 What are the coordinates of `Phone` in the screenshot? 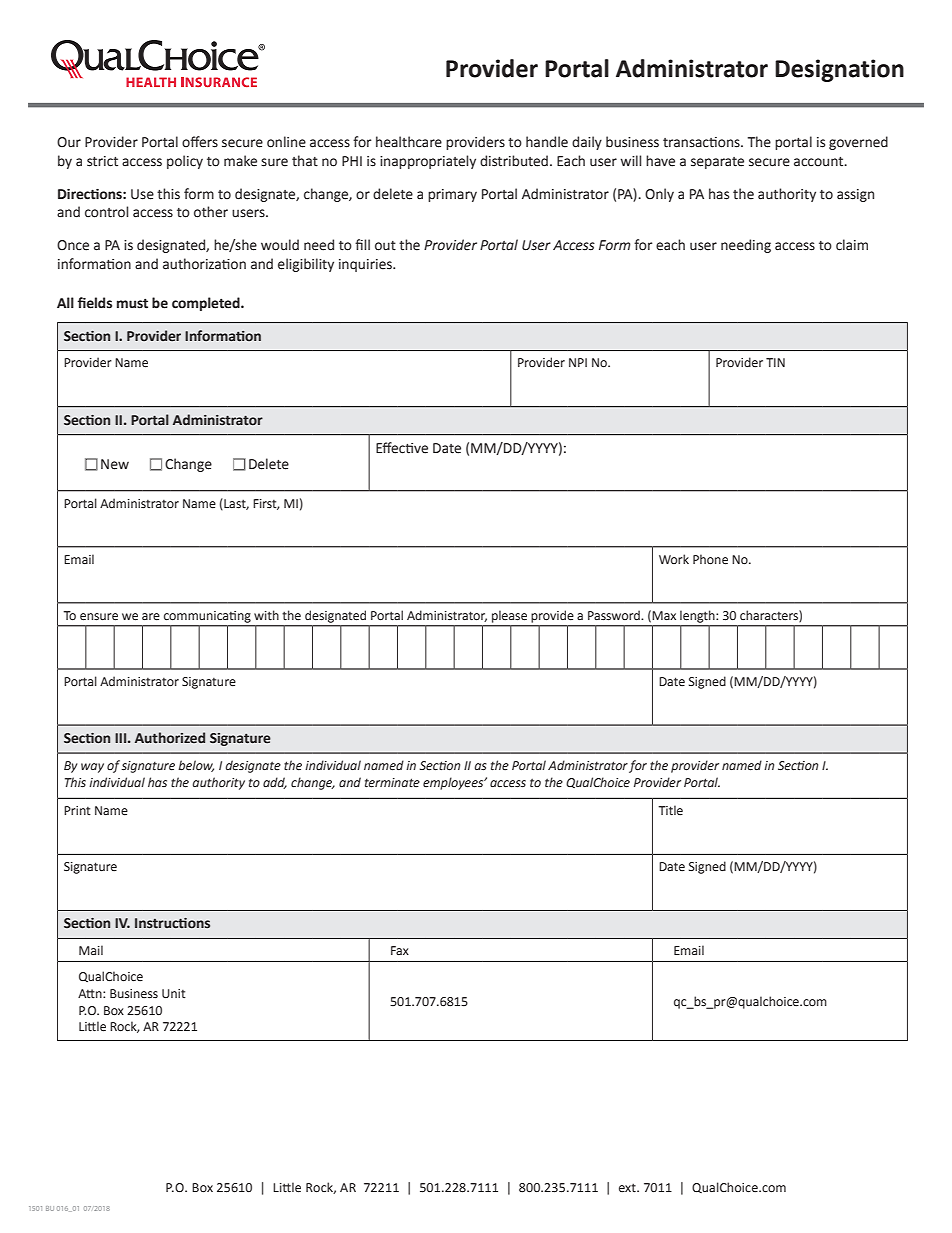 It's located at (710, 559).
